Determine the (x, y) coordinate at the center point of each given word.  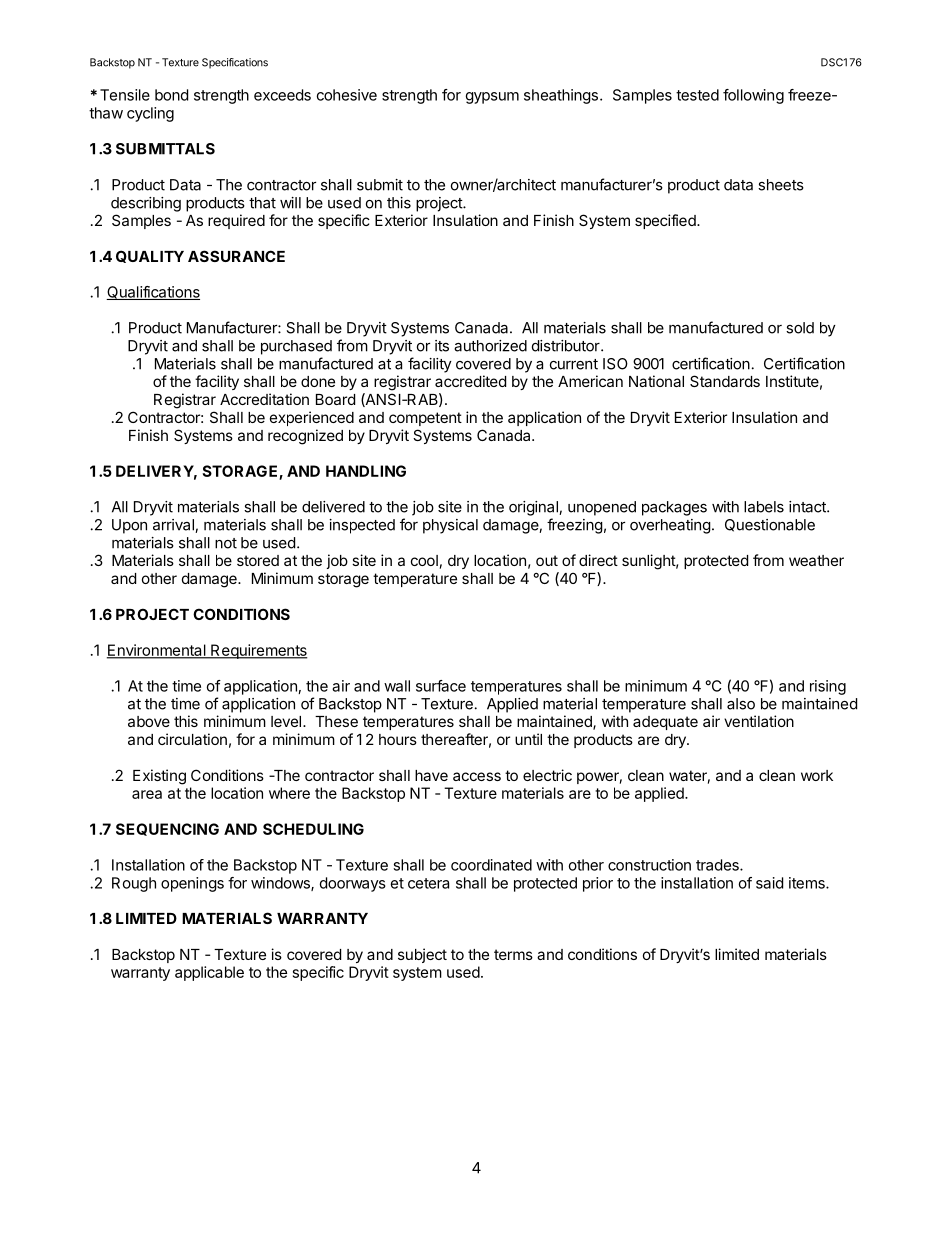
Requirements (258, 651)
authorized (490, 346)
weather (816, 560)
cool (424, 560)
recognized (305, 437)
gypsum (492, 98)
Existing (159, 777)
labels (764, 507)
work (817, 775)
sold (800, 328)
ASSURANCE (236, 256)
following (753, 96)
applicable (209, 973)
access (477, 776)
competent (425, 419)
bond (171, 95)
